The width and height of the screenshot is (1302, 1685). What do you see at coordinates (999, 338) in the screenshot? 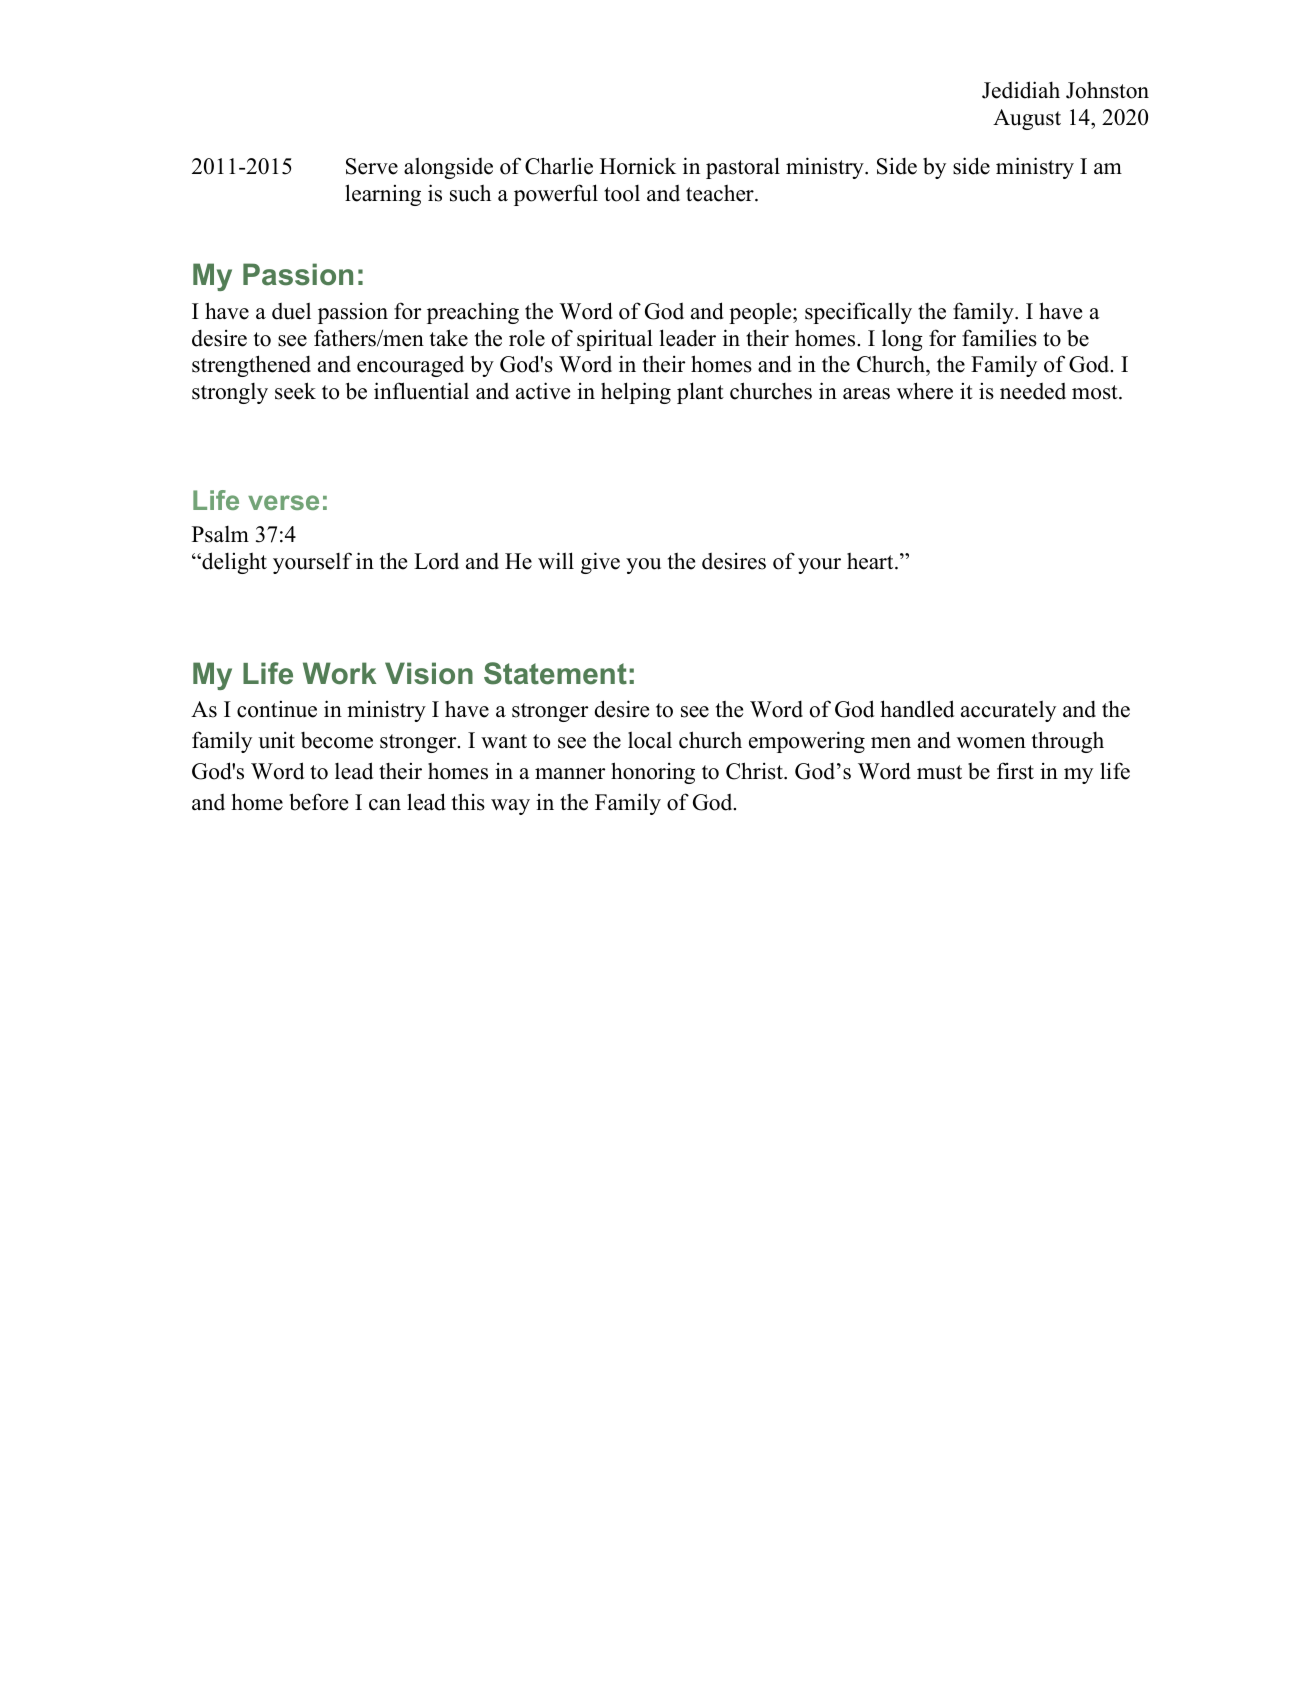
I see `families` at bounding box center [999, 338].
